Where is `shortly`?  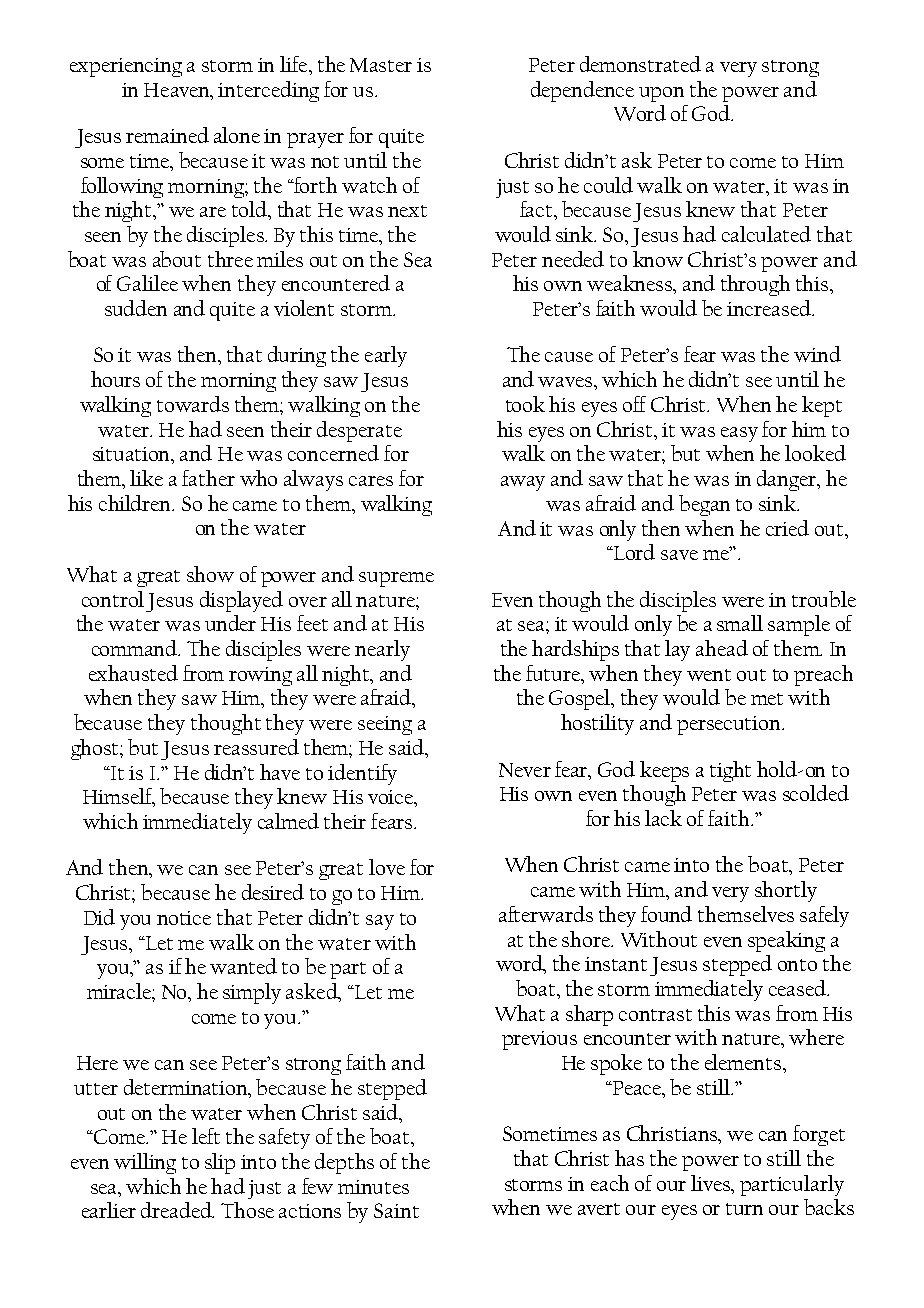 shortly is located at coordinates (786, 891).
